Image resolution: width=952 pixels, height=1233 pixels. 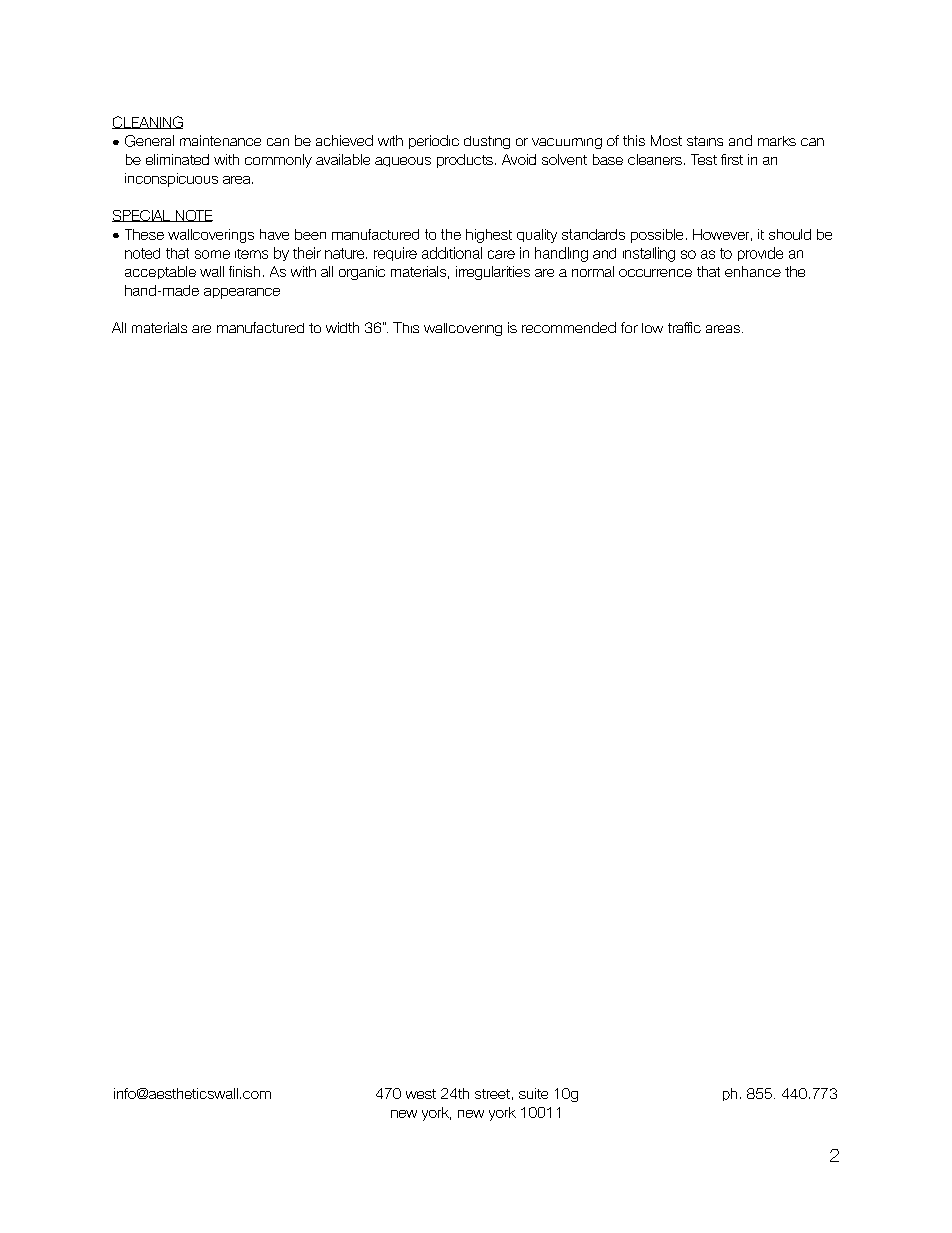 What do you see at coordinates (220, 140) in the screenshot?
I see `maintenance` at bounding box center [220, 140].
